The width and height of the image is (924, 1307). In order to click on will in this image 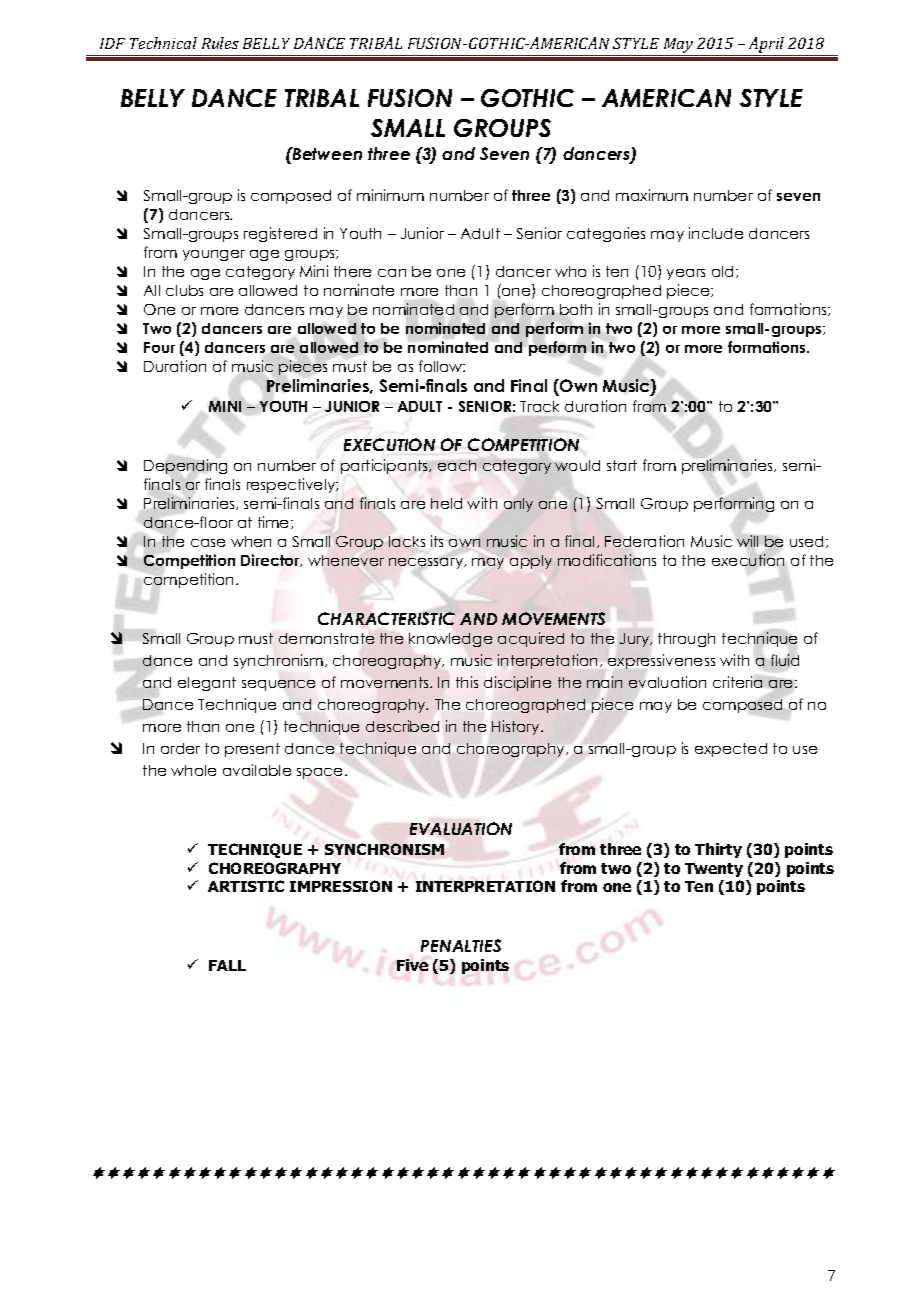, I will do `click(747, 541)`.
